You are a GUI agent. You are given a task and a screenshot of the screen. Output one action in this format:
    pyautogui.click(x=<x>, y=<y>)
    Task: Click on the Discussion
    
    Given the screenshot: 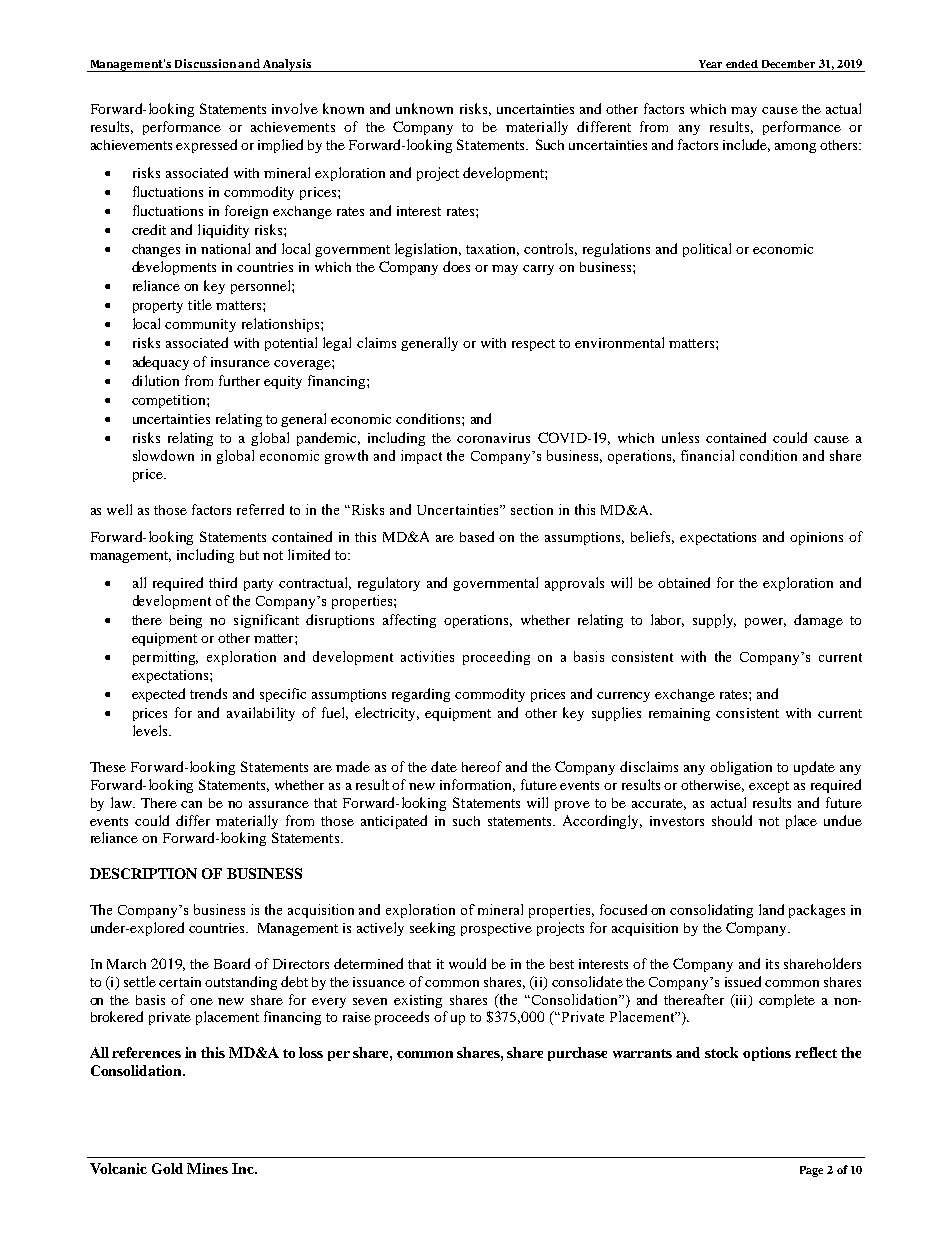 What is the action you would take?
    pyautogui.click(x=205, y=63)
